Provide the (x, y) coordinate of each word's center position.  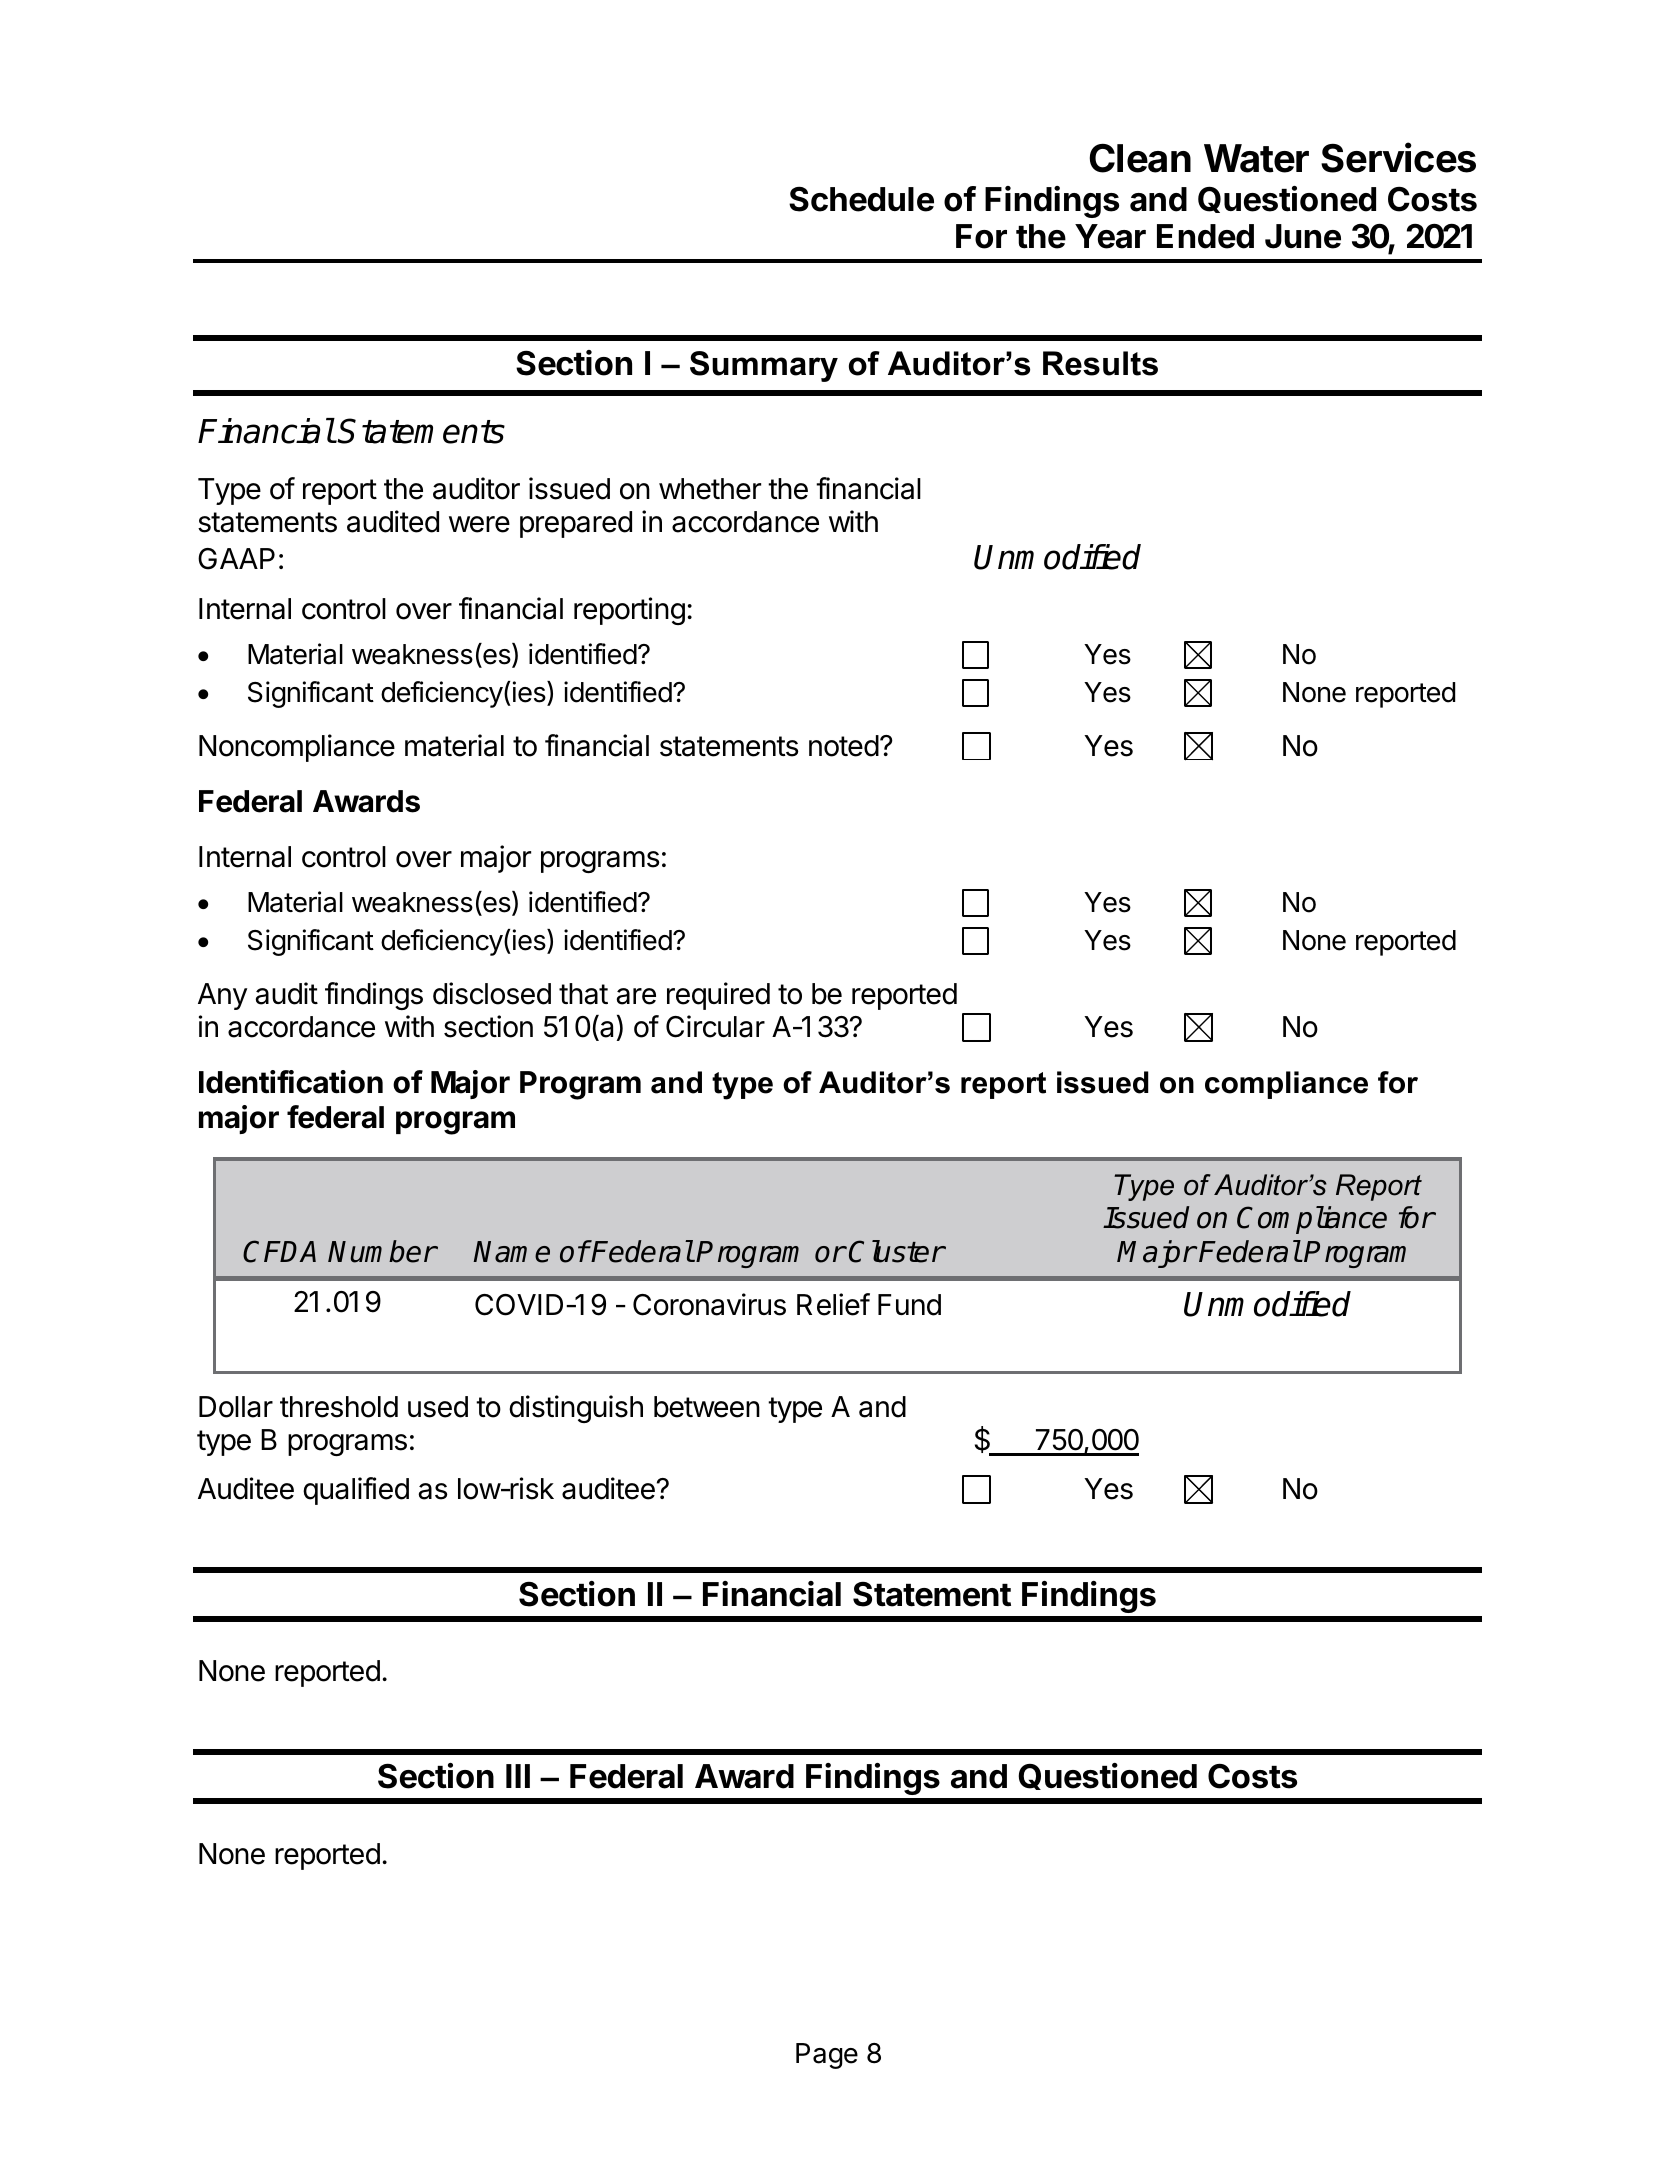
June (1303, 236)
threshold (339, 1407)
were (479, 524)
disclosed (492, 993)
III (518, 1776)
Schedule (861, 199)
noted (844, 746)
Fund (909, 1305)
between (707, 1407)
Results (1100, 363)
